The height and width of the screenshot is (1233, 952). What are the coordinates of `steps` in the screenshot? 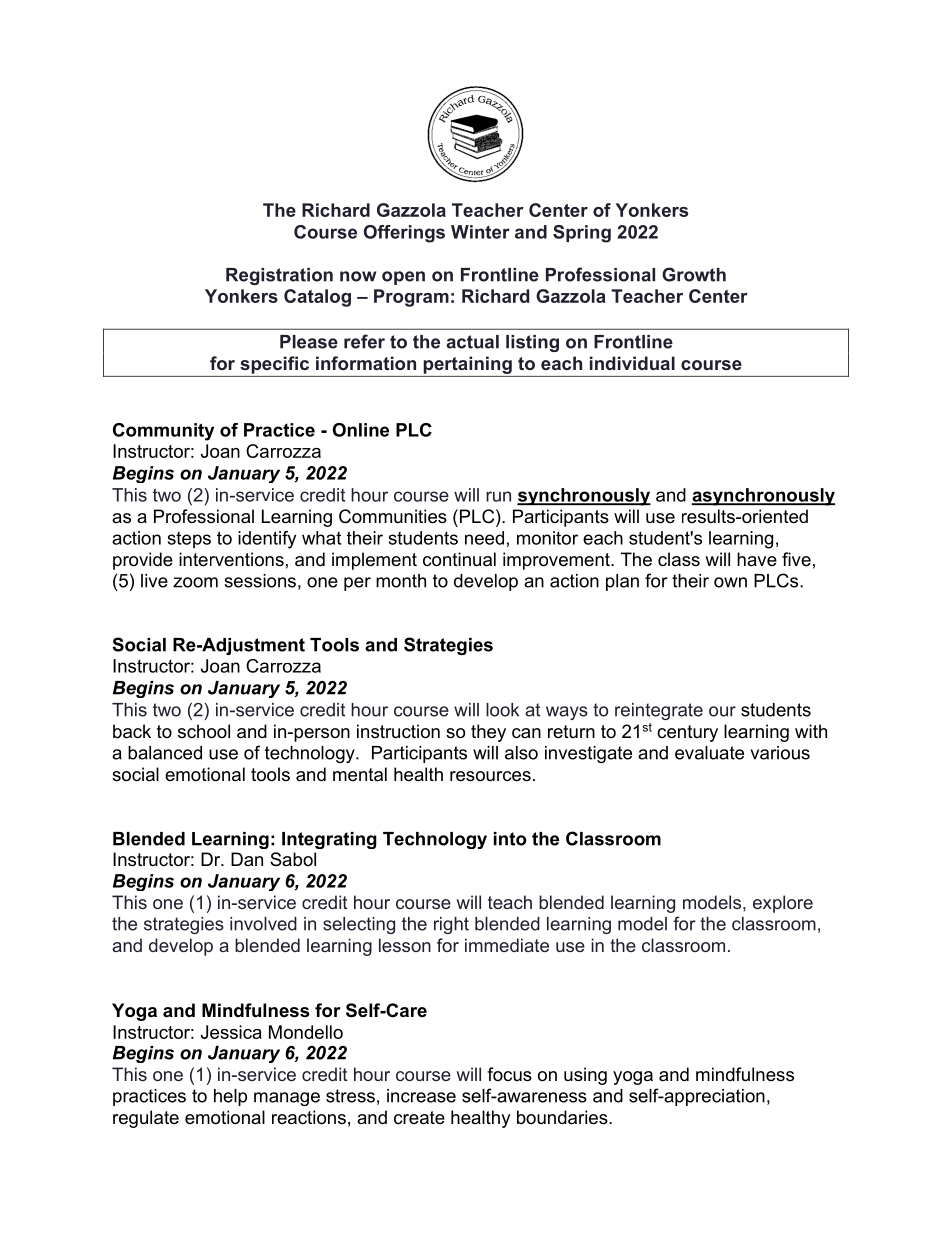 It's located at (189, 540).
